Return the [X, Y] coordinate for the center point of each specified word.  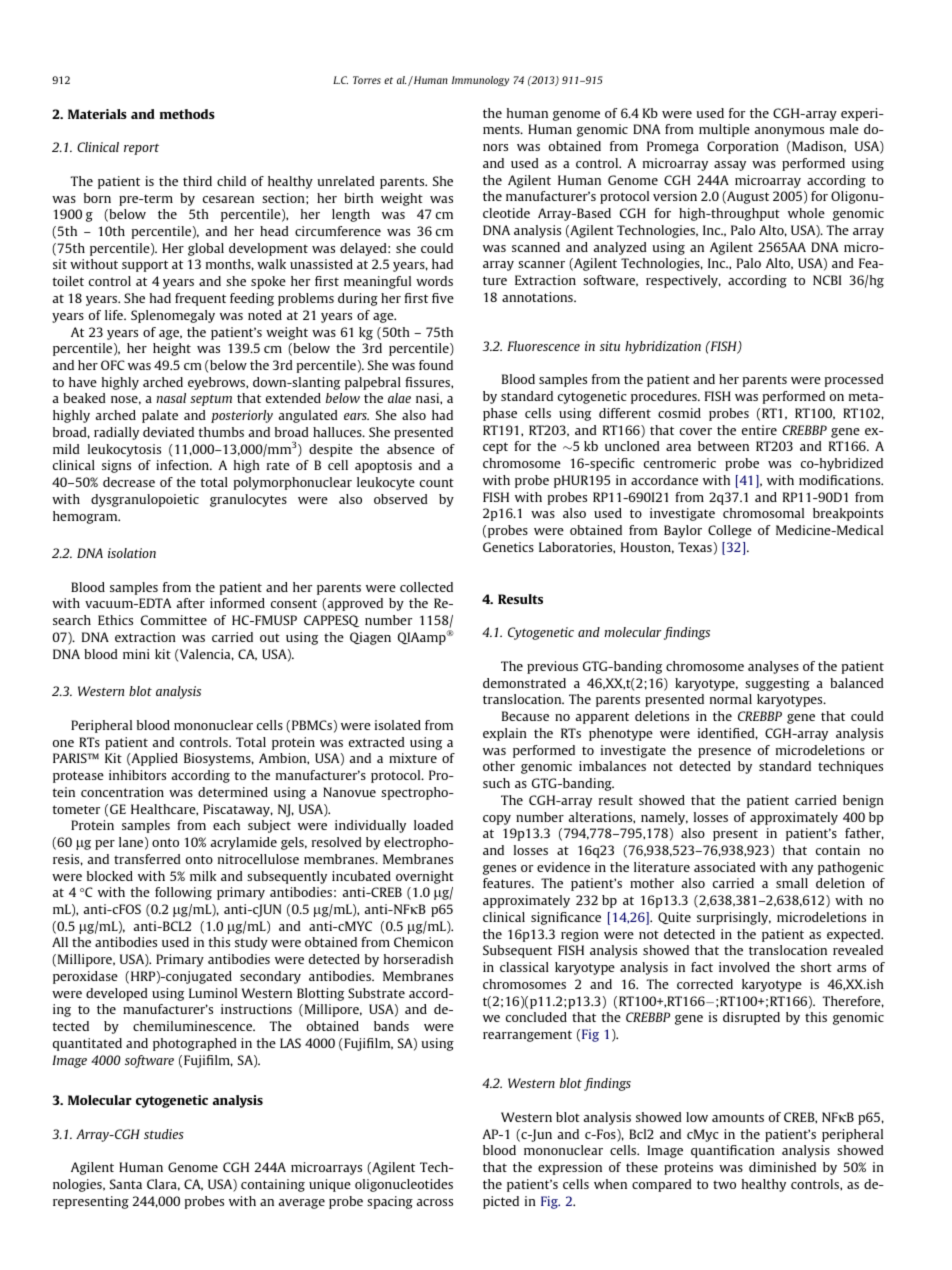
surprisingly [734, 918]
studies [164, 1134]
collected [426, 587]
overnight [425, 877]
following [183, 893]
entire [759, 430]
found [436, 365]
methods [187, 114]
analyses [773, 667]
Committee [174, 620]
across [434, 1202]
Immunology [480, 81]
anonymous [789, 132]
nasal [171, 398]
